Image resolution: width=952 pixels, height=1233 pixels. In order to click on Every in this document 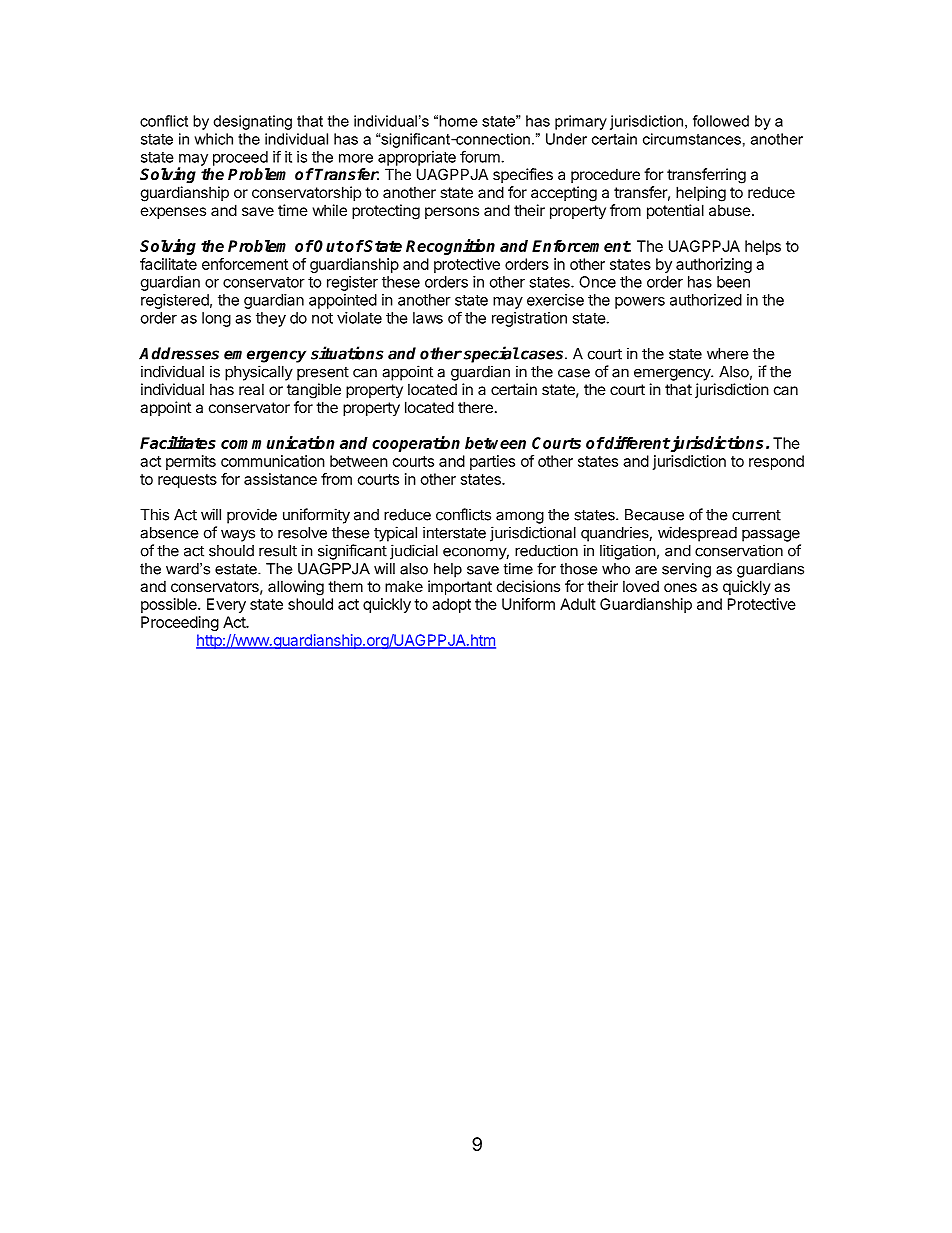, I will do `click(226, 605)`.
